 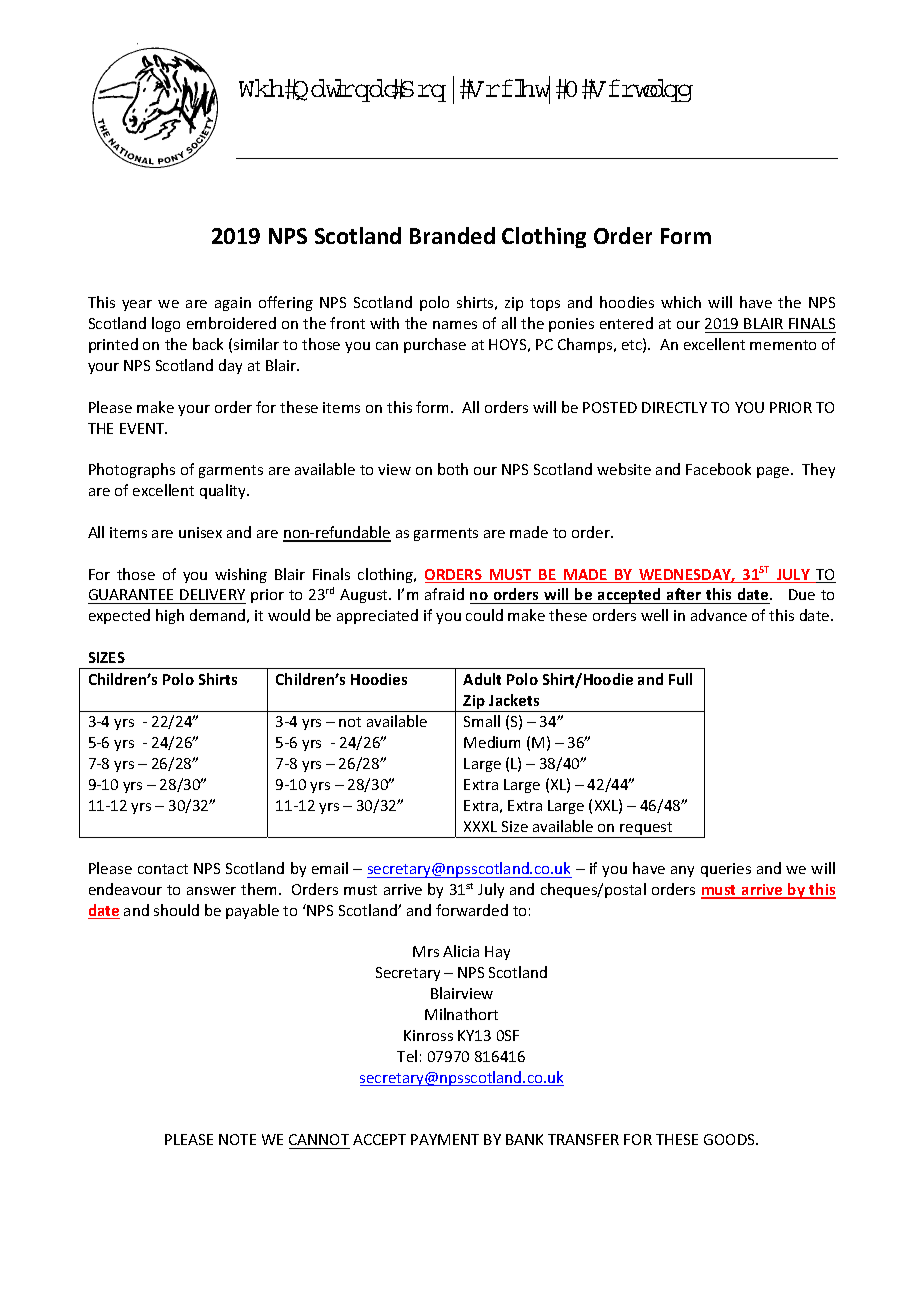 What do you see at coordinates (680, 679) in the screenshot?
I see `Full` at bounding box center [680, 679].
